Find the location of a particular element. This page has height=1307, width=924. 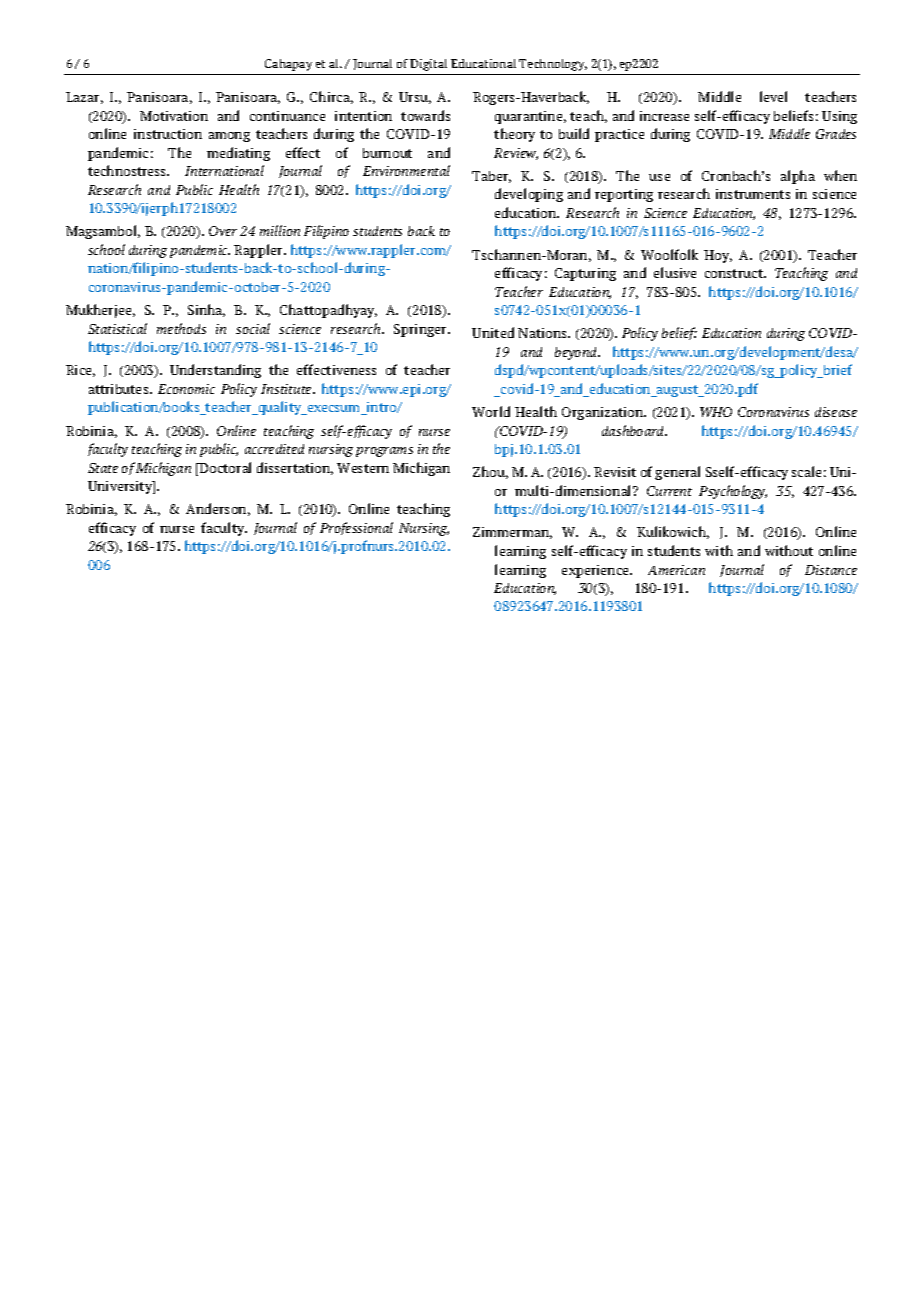

American is located at coordinates (676, 570).
